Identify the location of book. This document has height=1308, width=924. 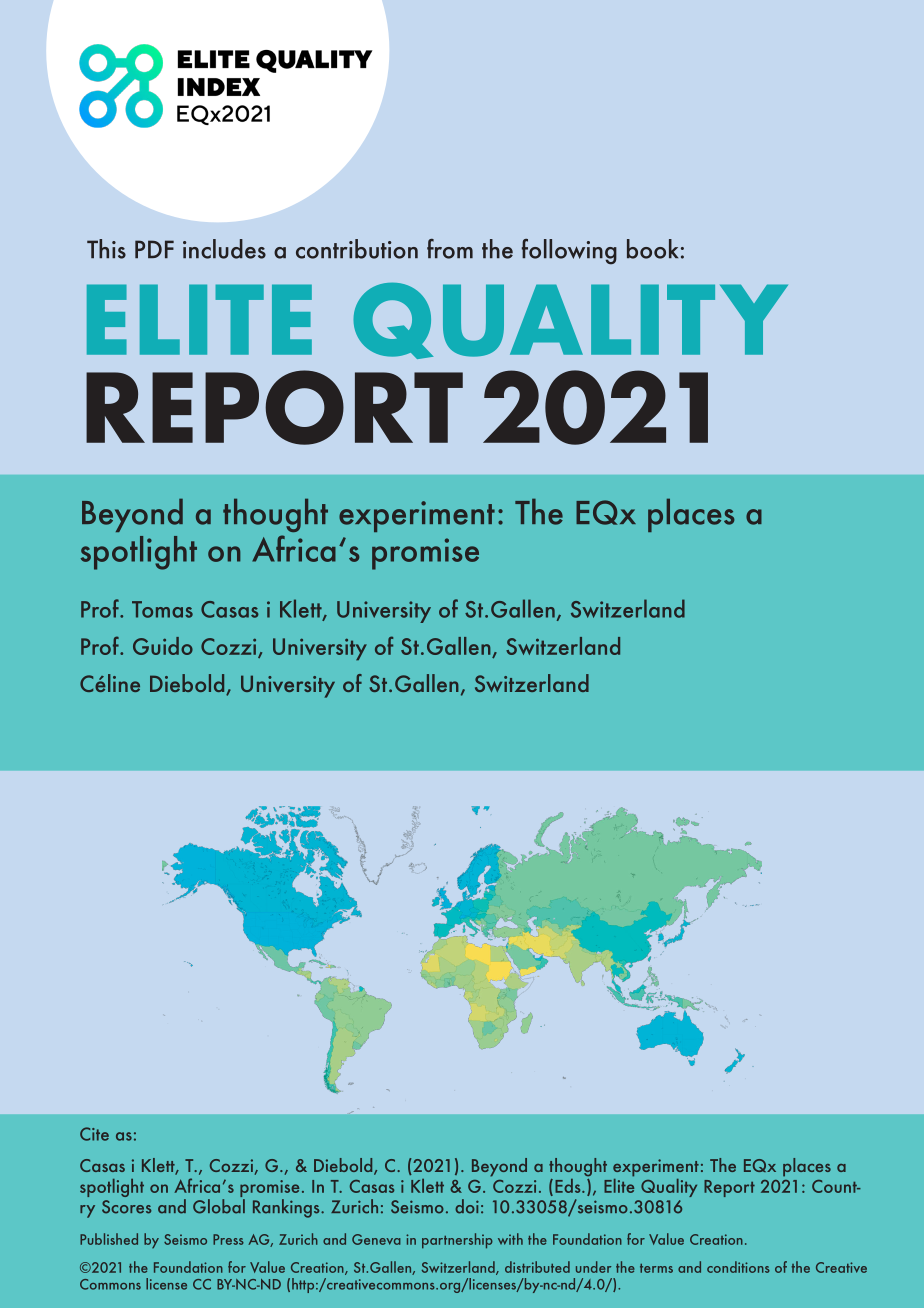
(652, 249).
